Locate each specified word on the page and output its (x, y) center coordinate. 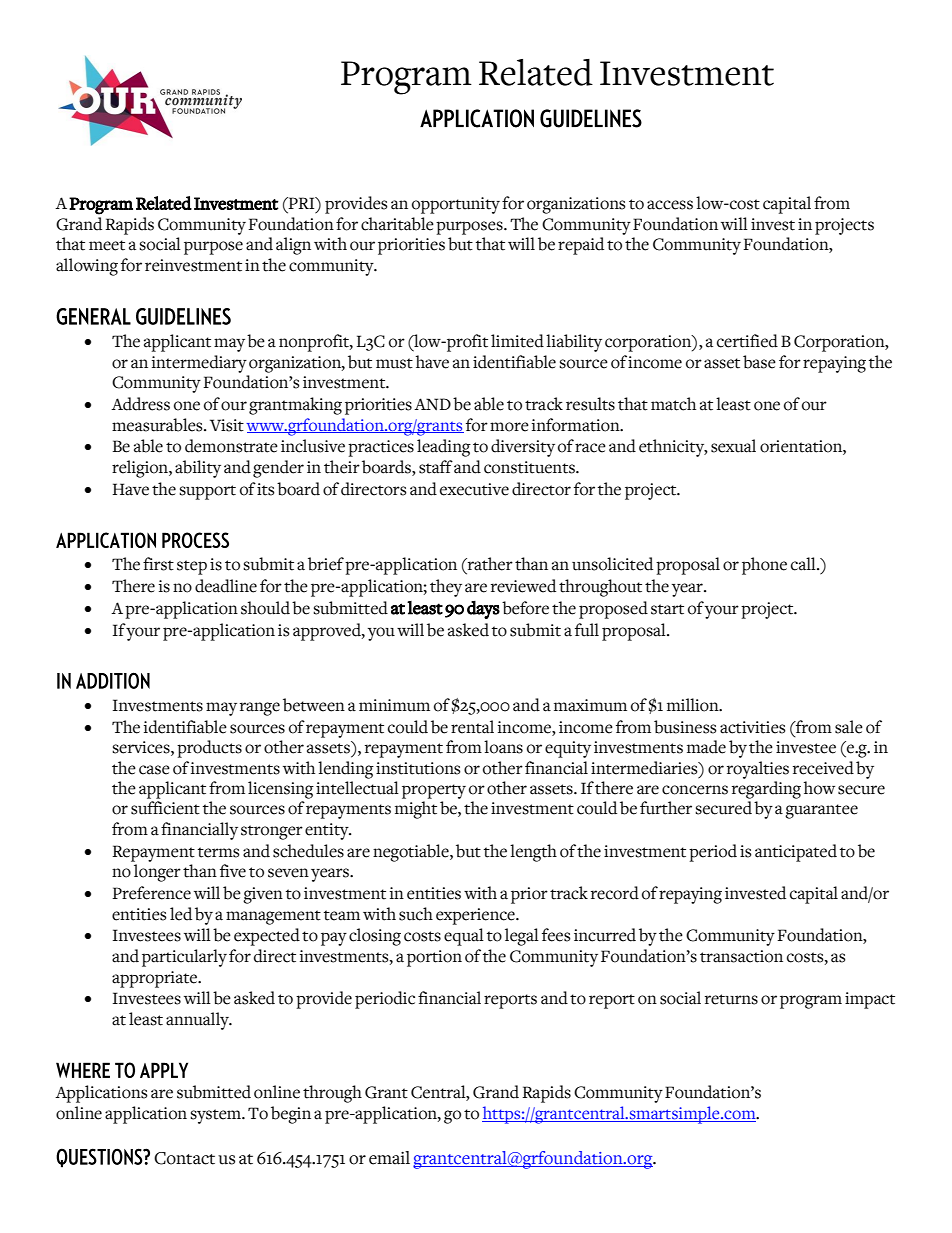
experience (476, 916)
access (670, 205)
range (260, 709)
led (181, 914)
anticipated (796, 853)
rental (472, 727)
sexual (733, 446)
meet (107, 245)
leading (444, 448)
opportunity (456, 205)
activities (753, 727)
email (389, 1158)
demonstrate (231, 446)
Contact (184, 1158)
